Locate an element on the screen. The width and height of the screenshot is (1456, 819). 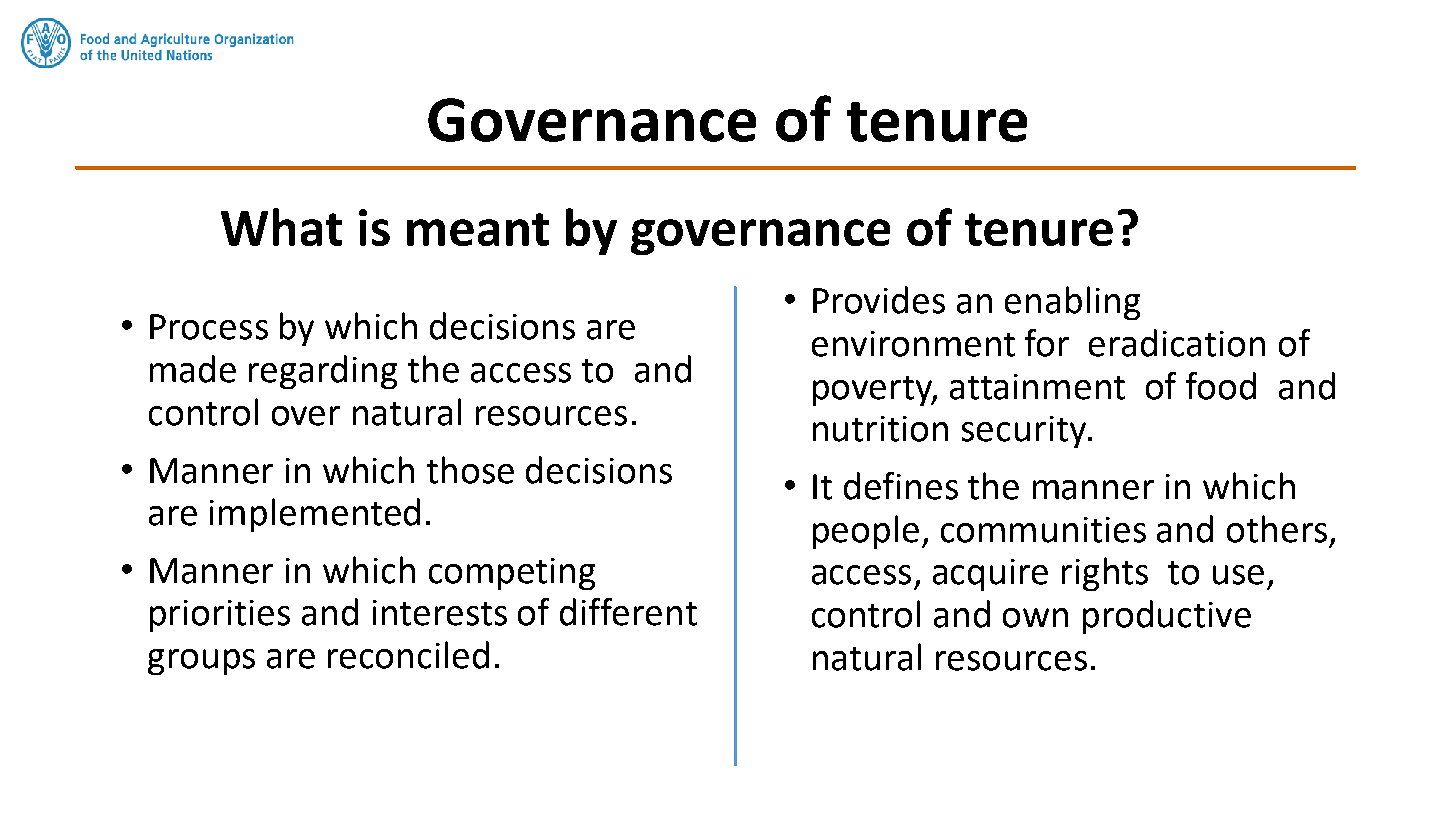
productive is located at coordinates (1167, 617).
